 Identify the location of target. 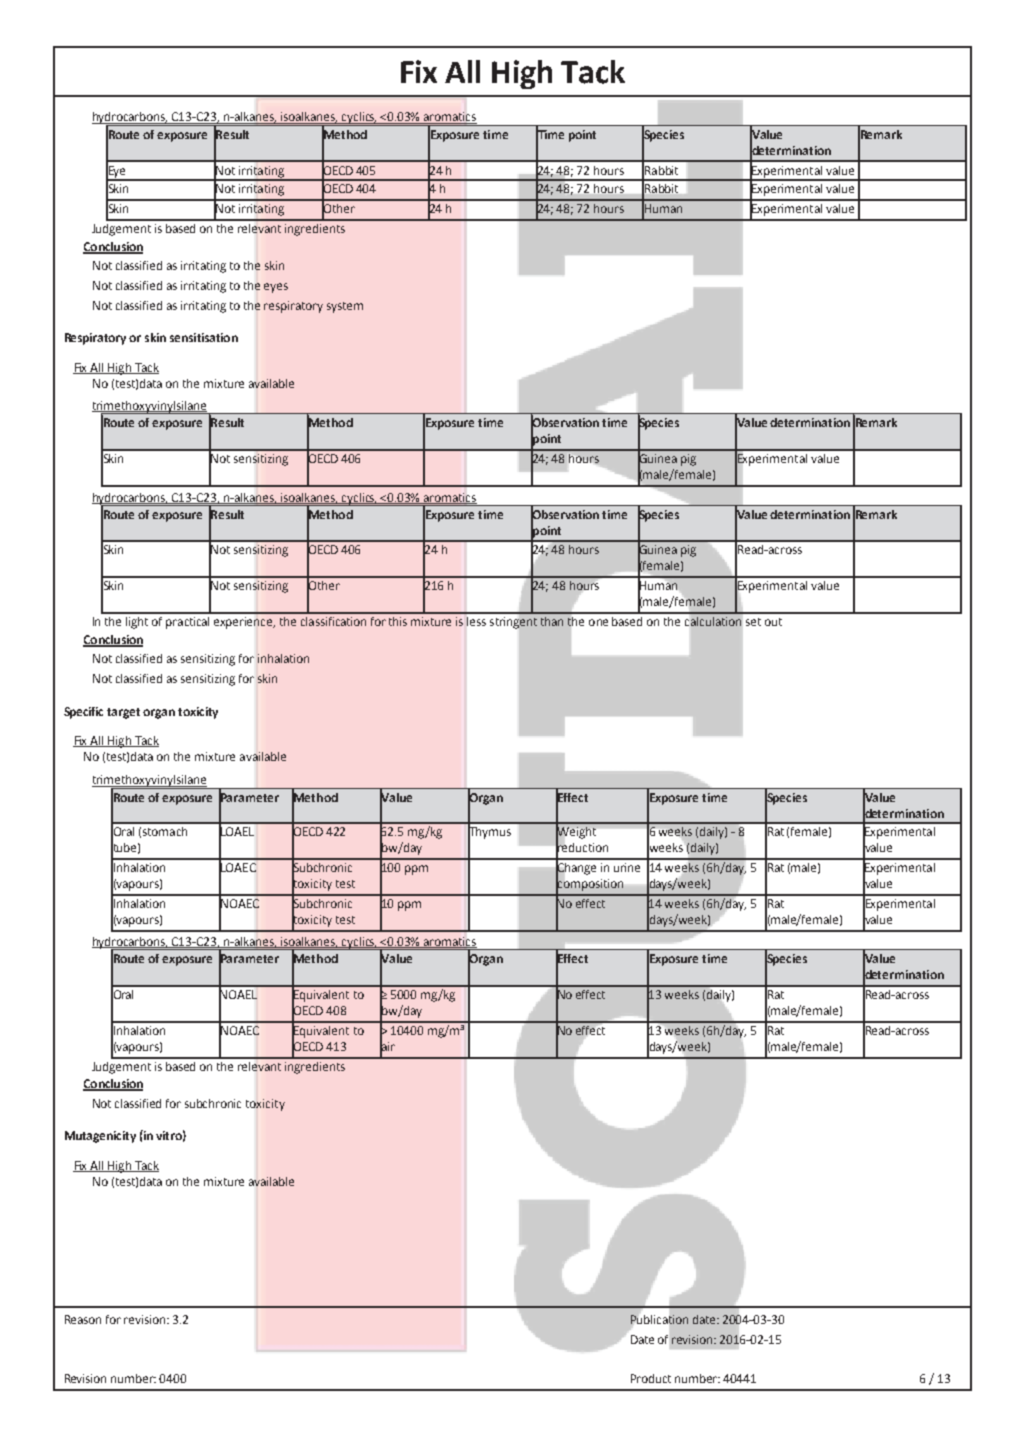
(123, 713).
